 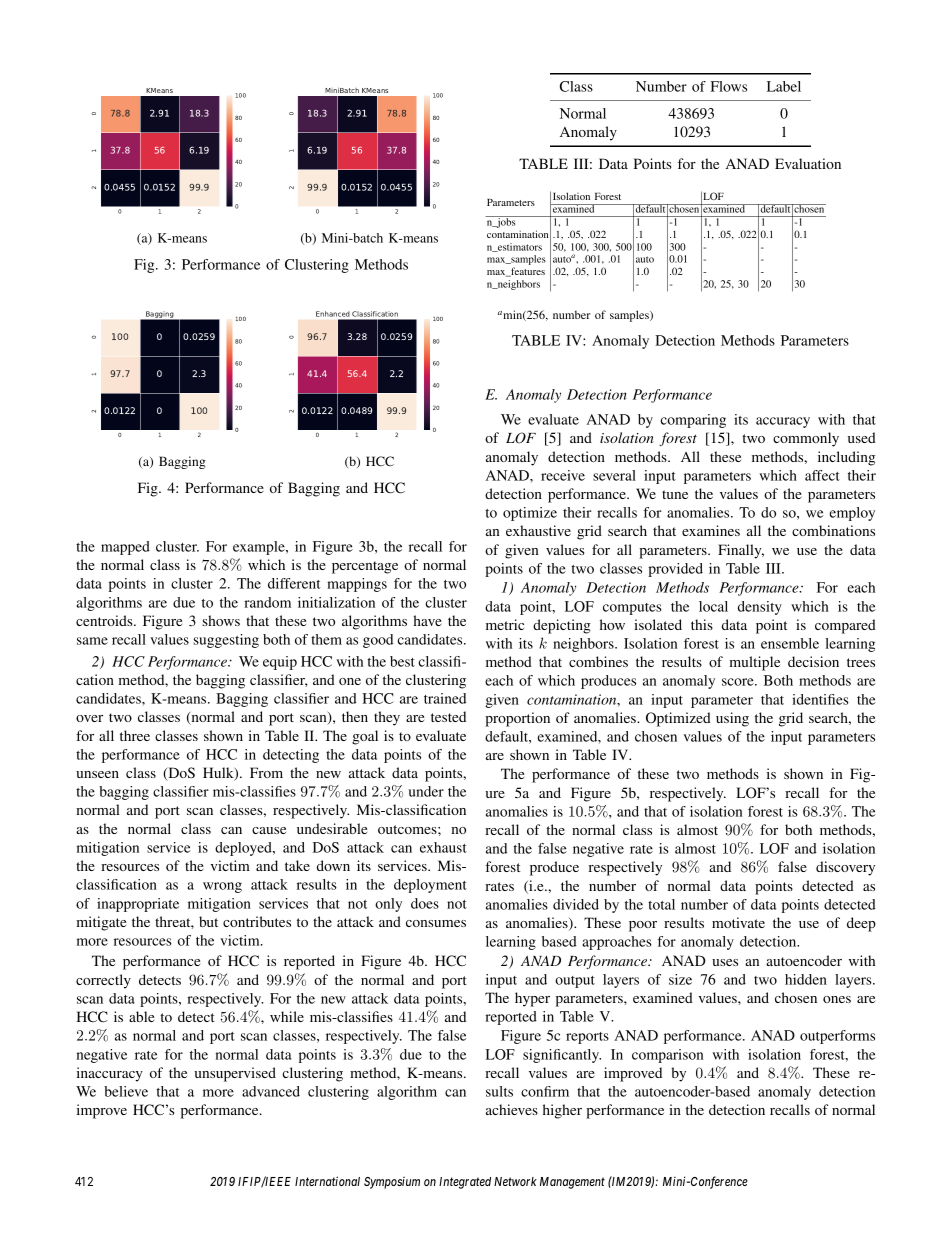 What do you see at coordinates (729, 86) in the screenshot?
I see `Flows` at bounding box center [729, 86].
